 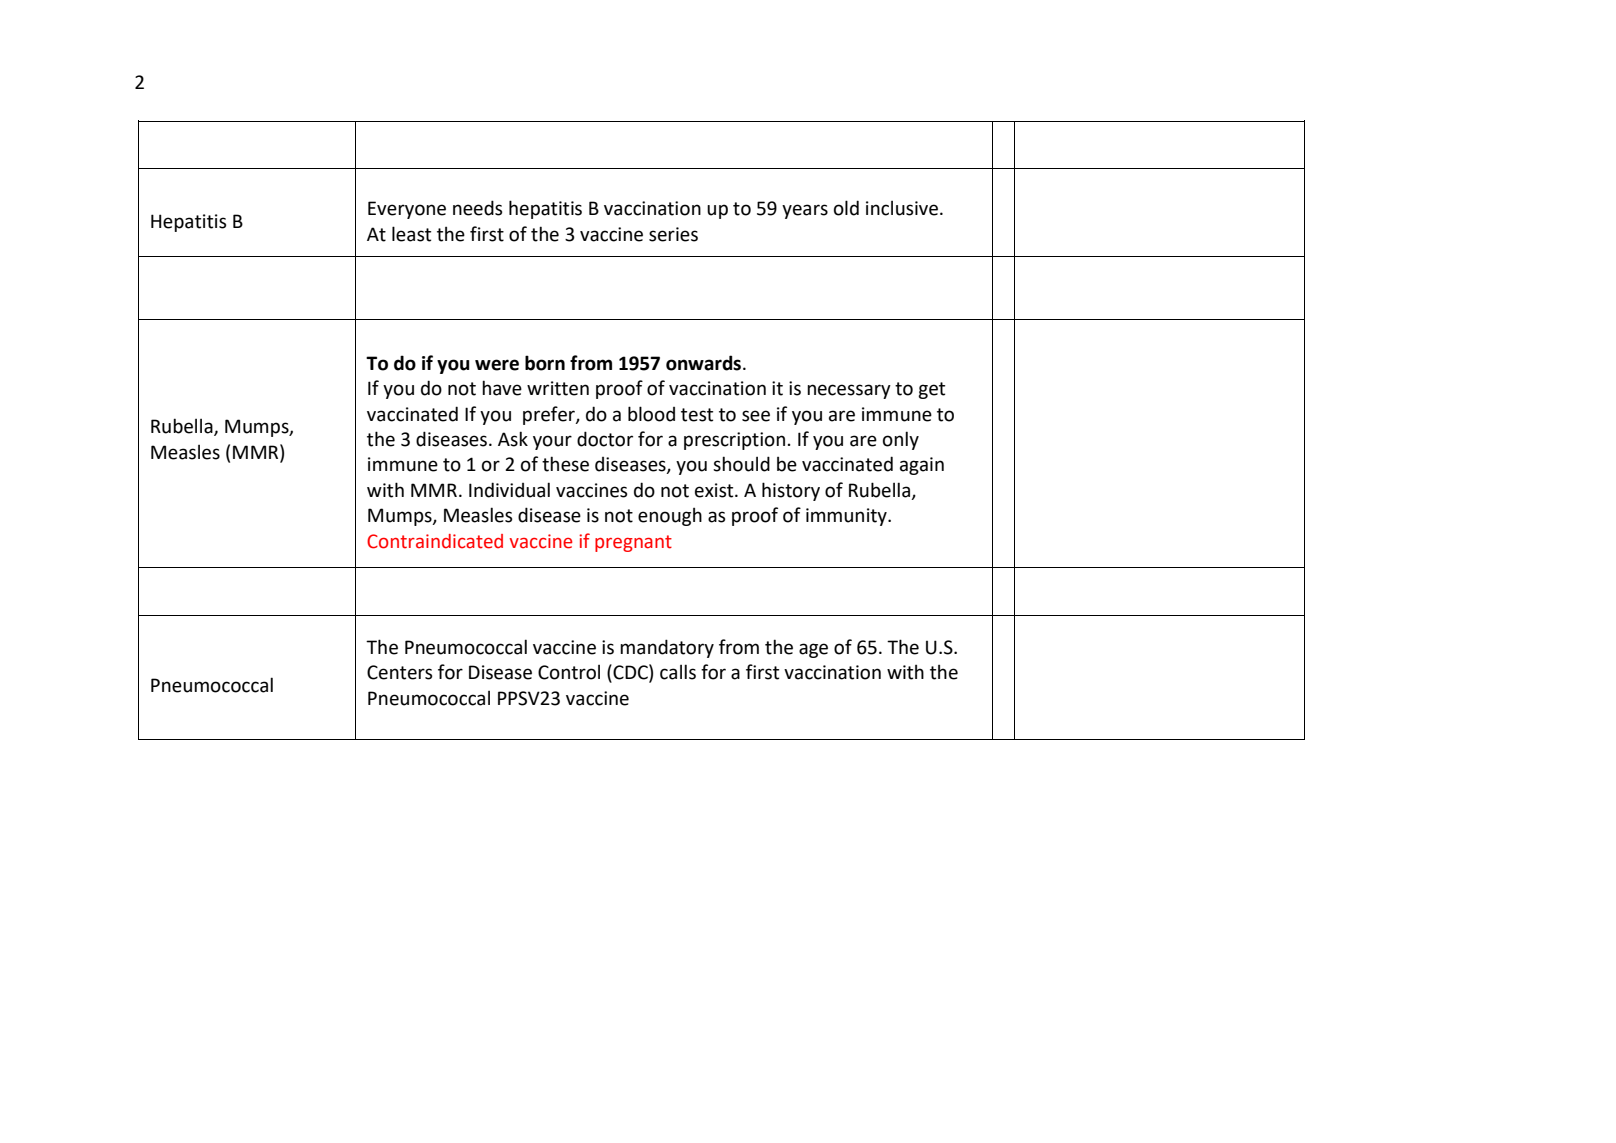 What do you see at coordinates (849, 391) in the screenshot?
I see `necessary` at bounding box center [849, 391].
